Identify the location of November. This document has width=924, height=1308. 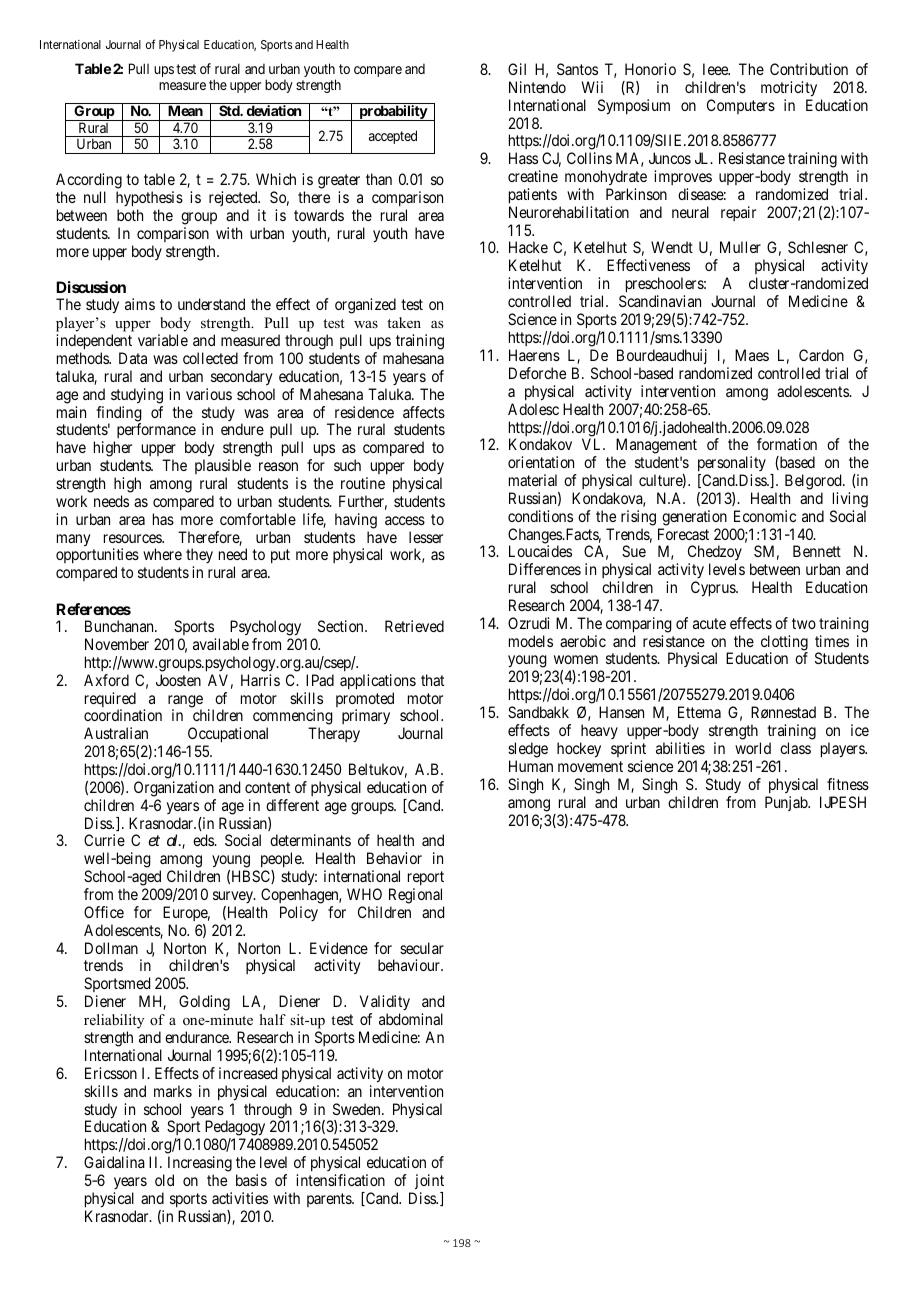
(117, 644).
